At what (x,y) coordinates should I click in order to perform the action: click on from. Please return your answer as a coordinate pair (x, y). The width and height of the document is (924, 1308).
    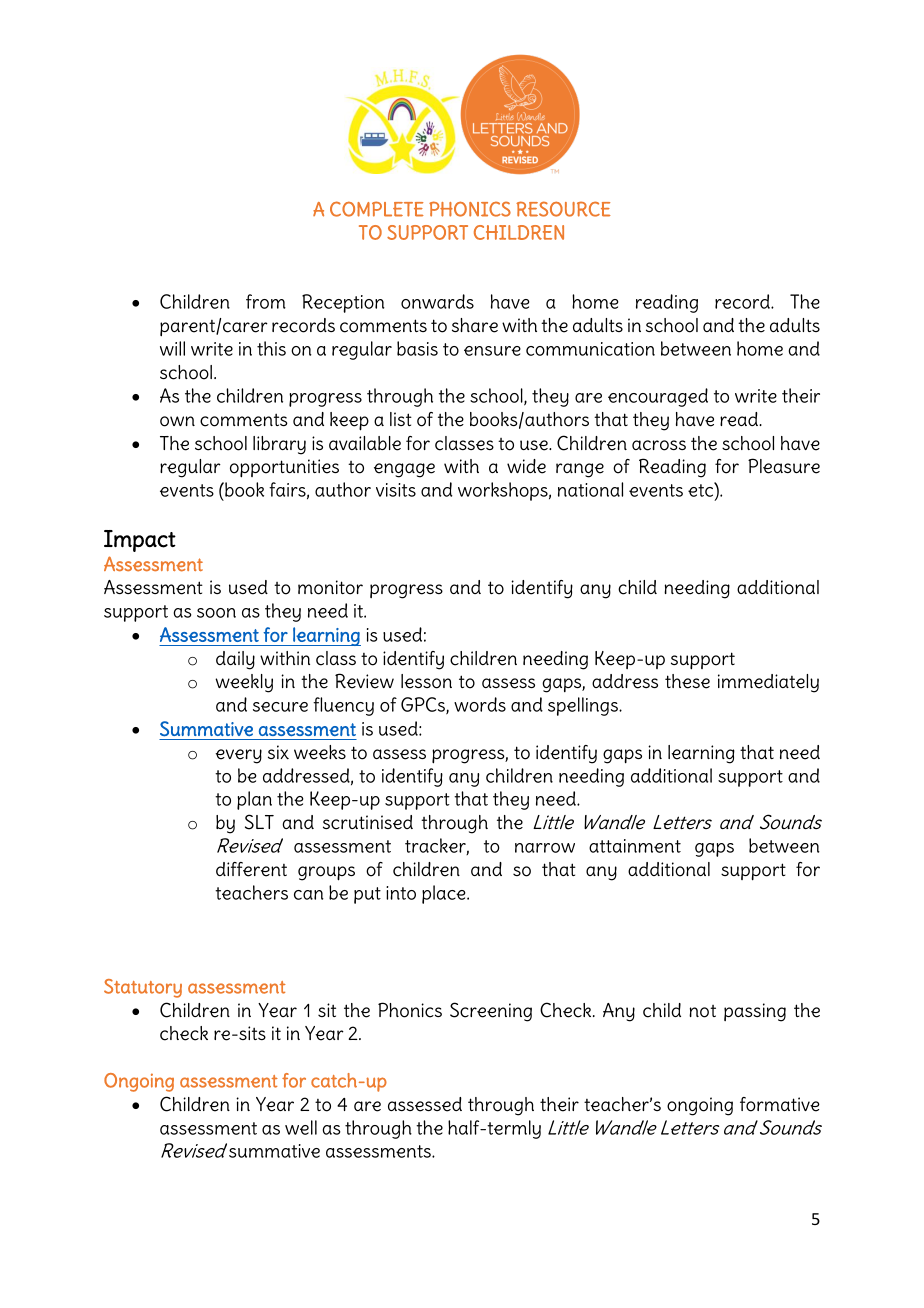
    Looking at the image, I should click on (266, 301).
